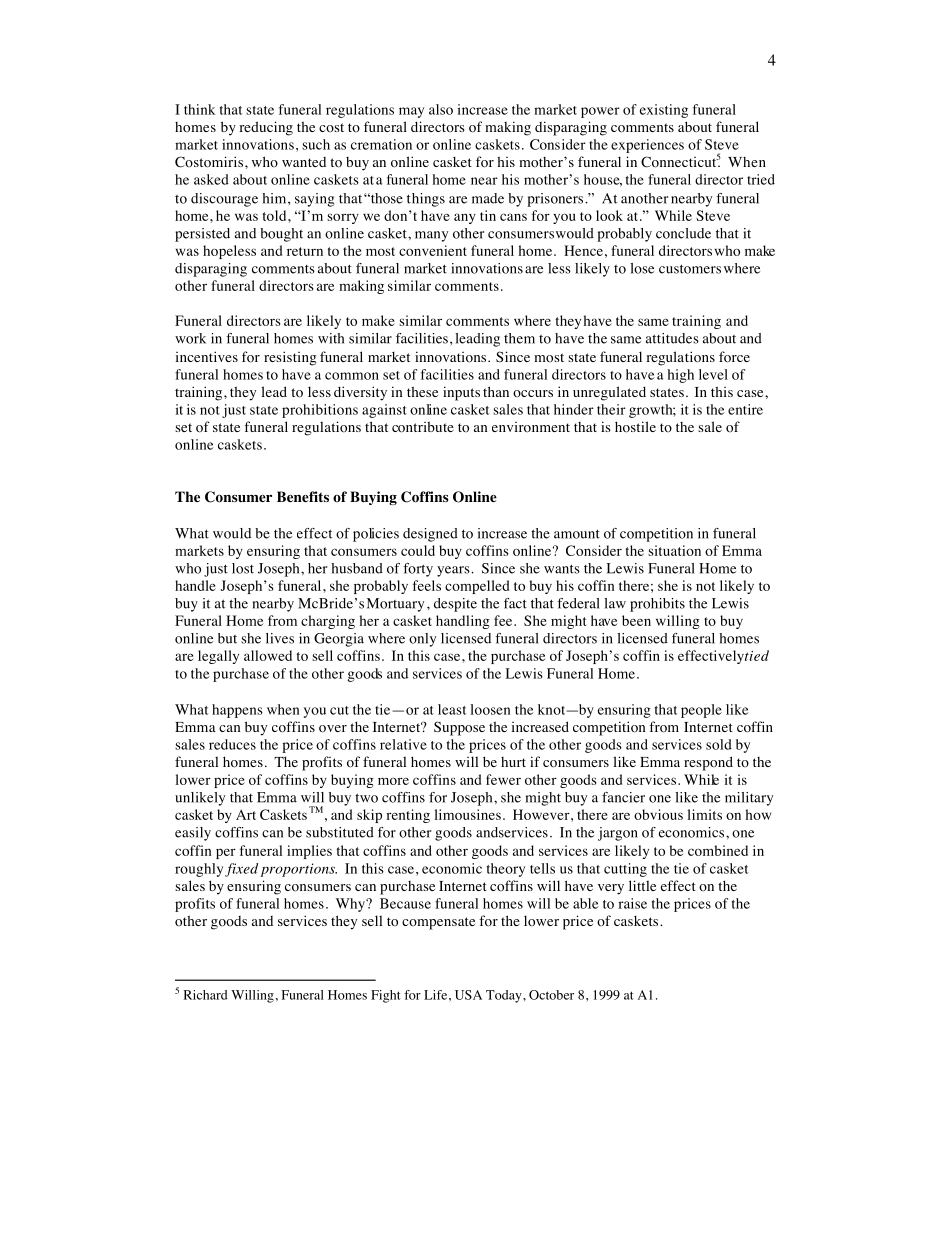 Image resolution: width=952 pixels, height=1233 pixels. Describe the element at coordinates (441, 109) in the screenshot. I see `also` at that location.
